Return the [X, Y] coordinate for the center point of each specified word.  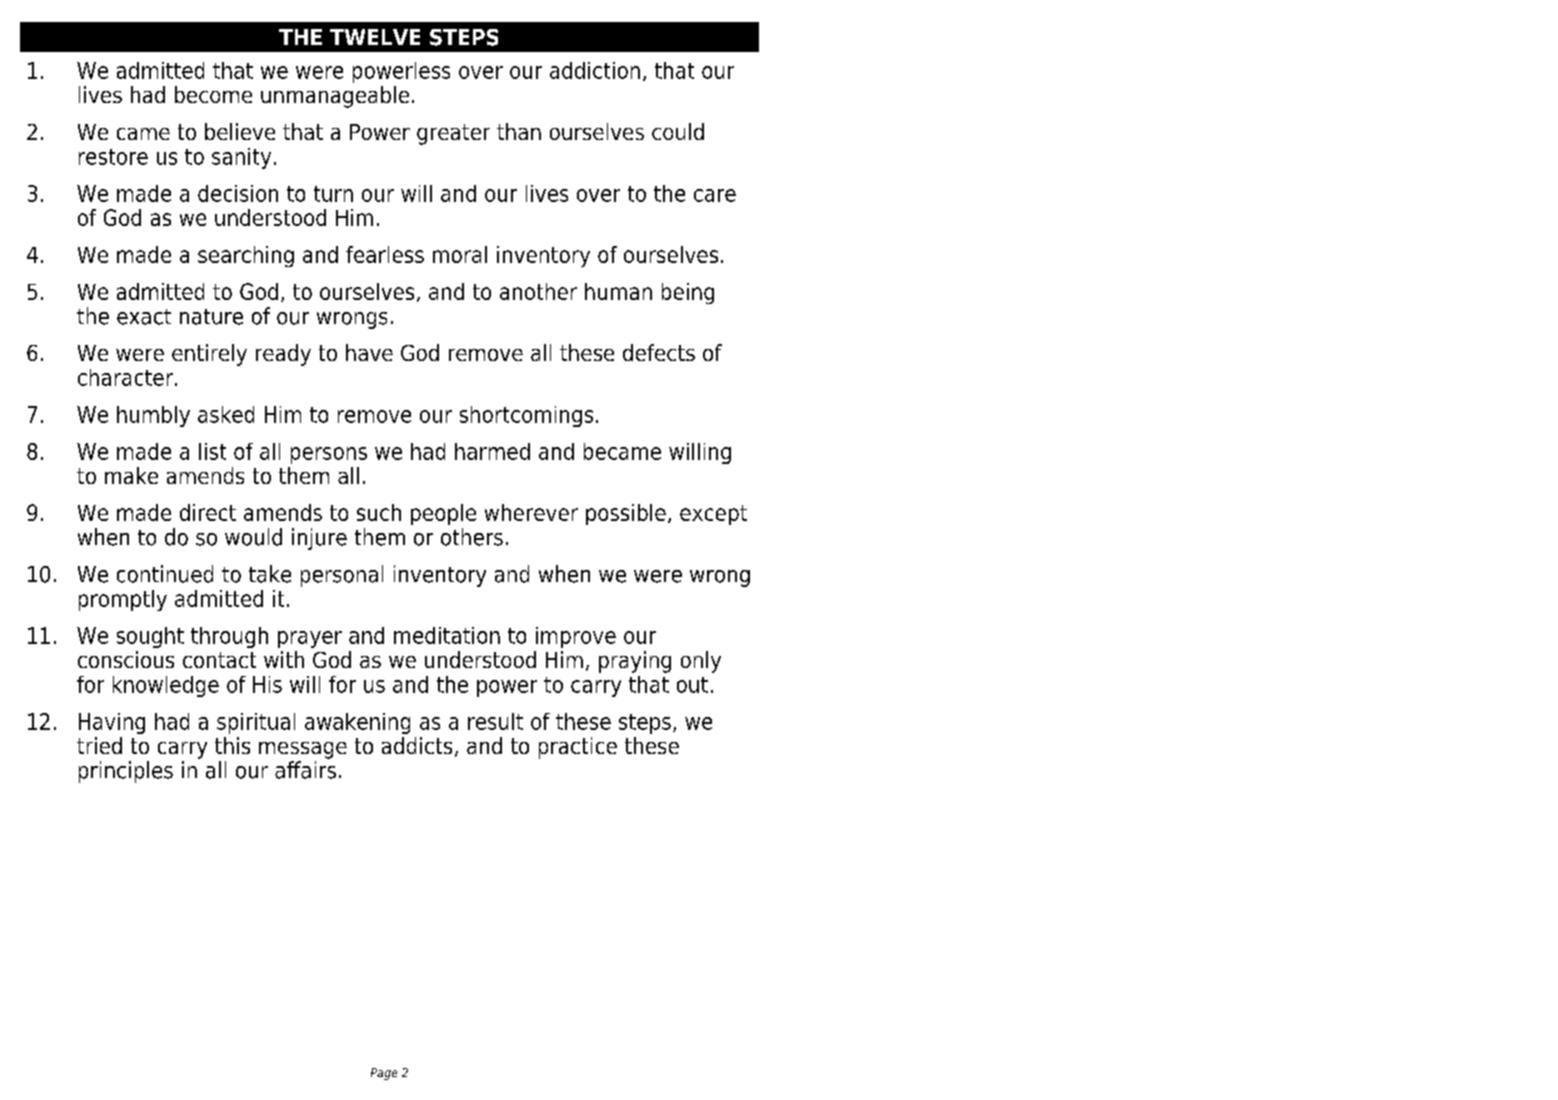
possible [626, 514]
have [369, 352]
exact [144, 317]
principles [126, 772]
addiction [595, 70]
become [213, 94]
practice [578, 748]
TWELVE [375, 37]
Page [384, 1074]
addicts [417, 745]
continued [165, 574]
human [618, 291]
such [379, 512]
